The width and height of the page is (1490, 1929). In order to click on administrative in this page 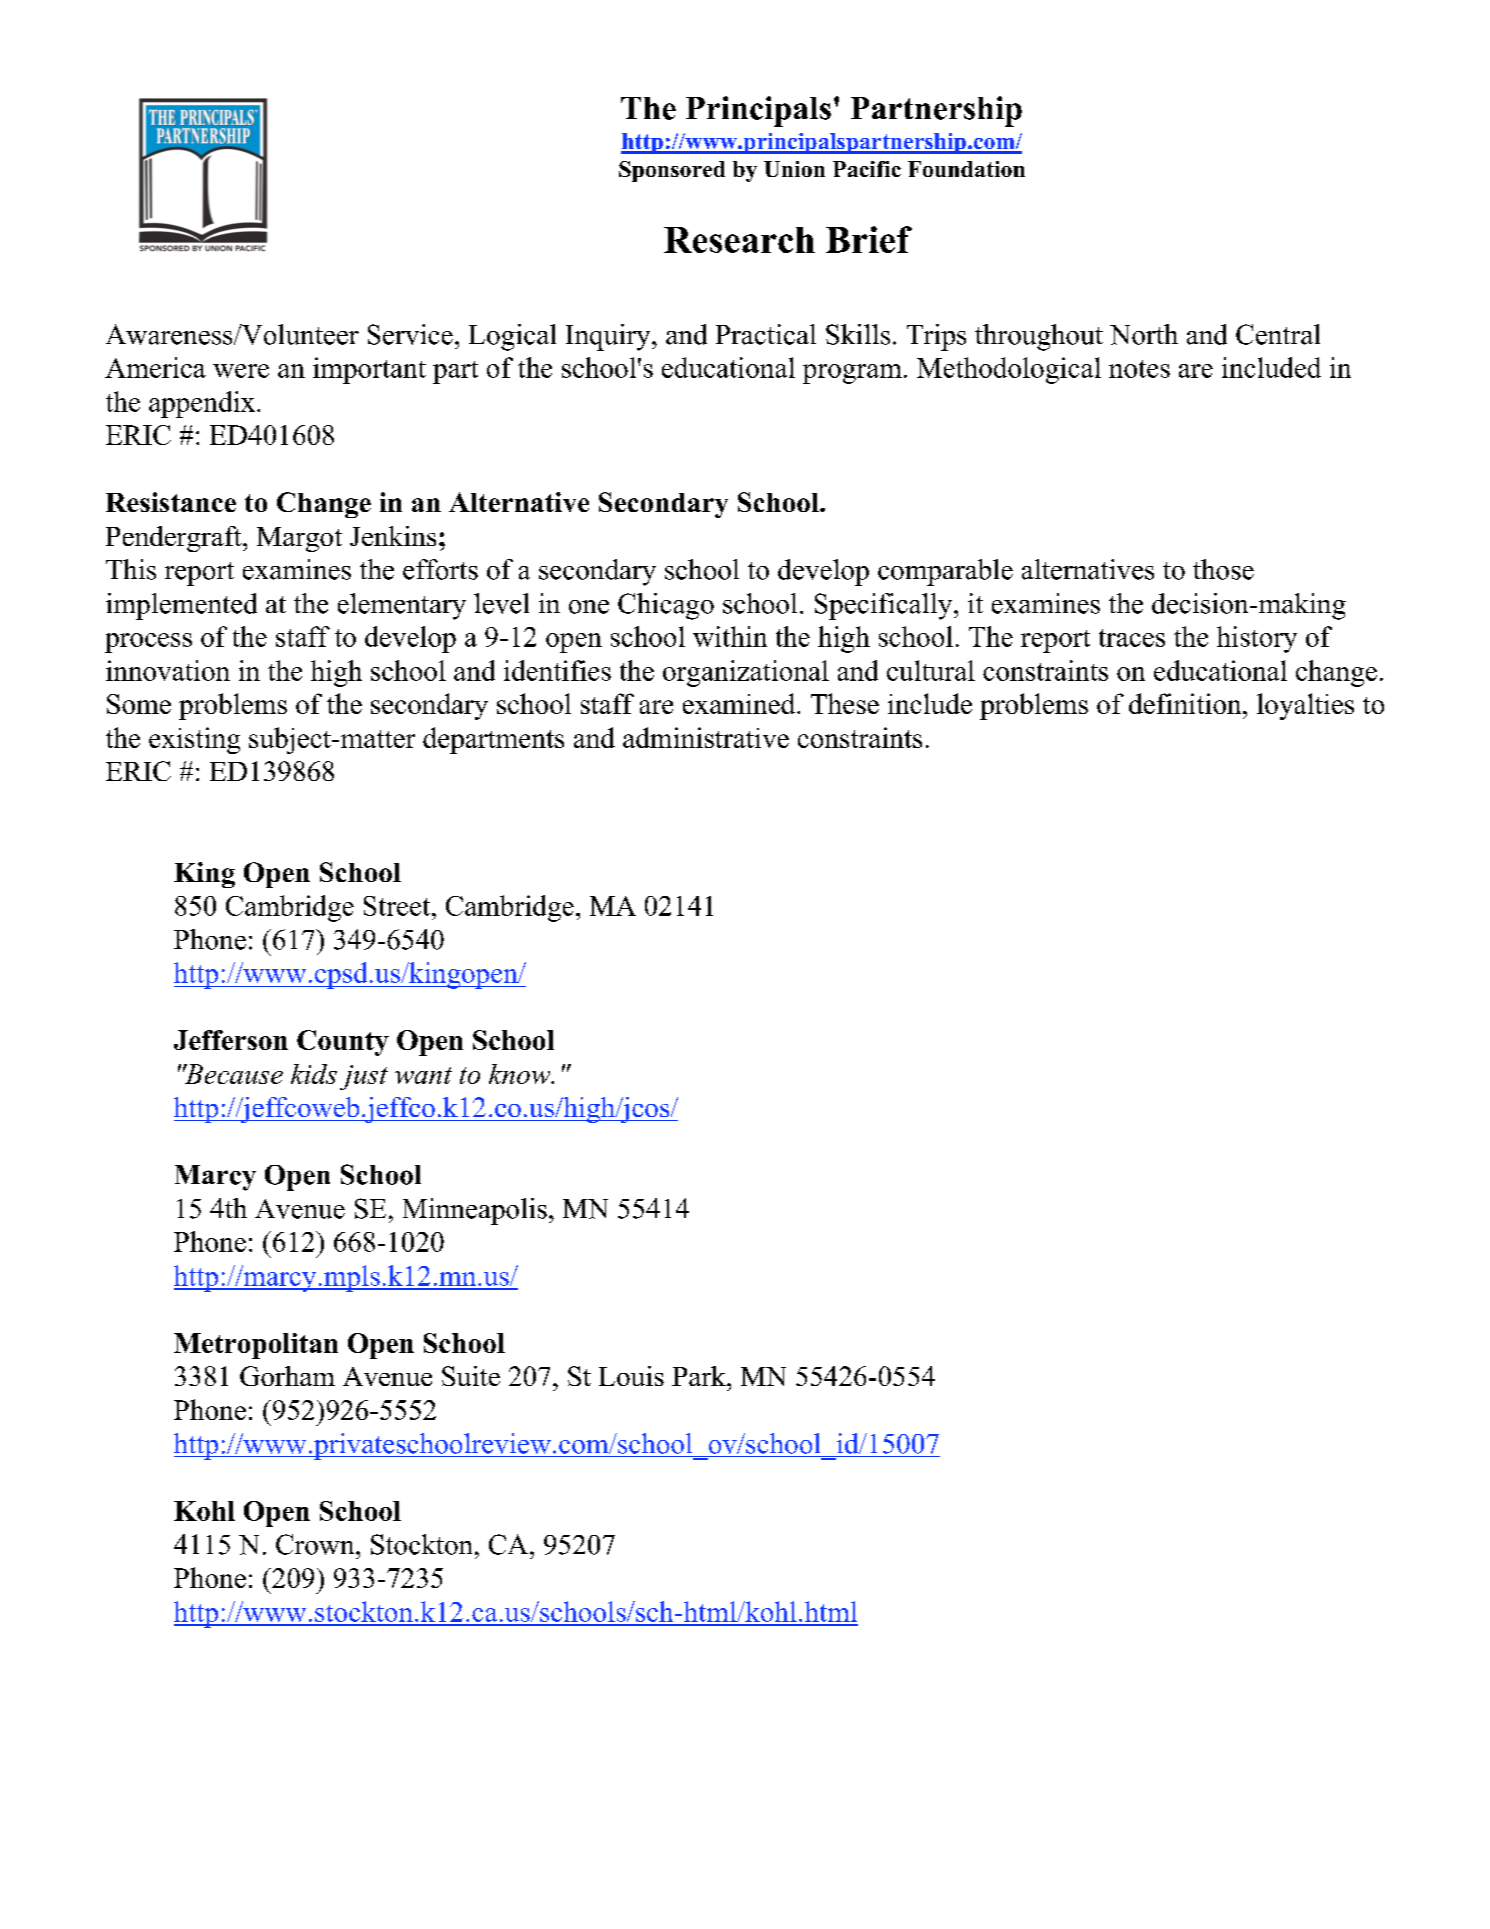, I will do `click(706, 737)`.
